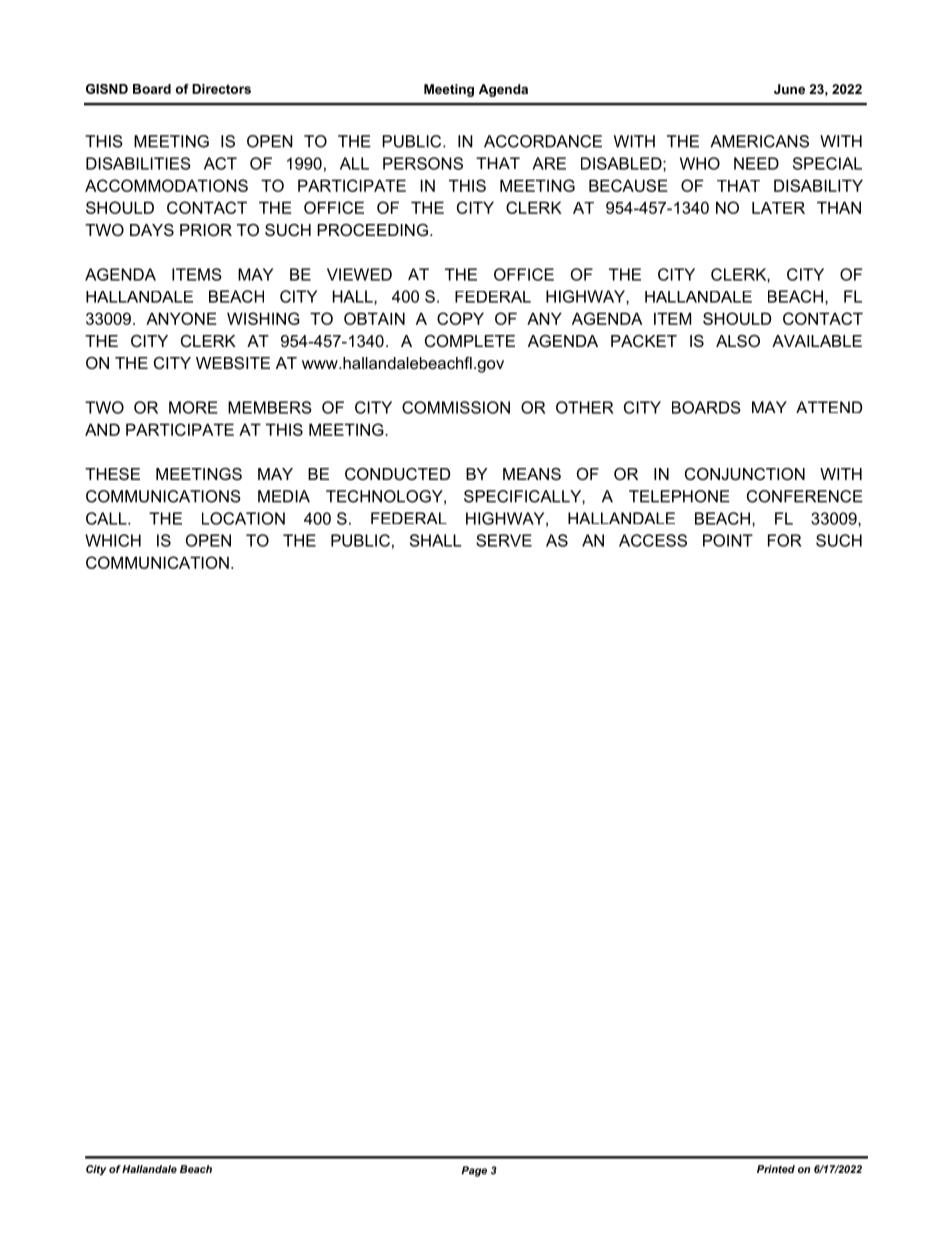 Image resolution: width=952 pixels, height=1233 pixels. I want to click on POINT, so click(728, 540).
